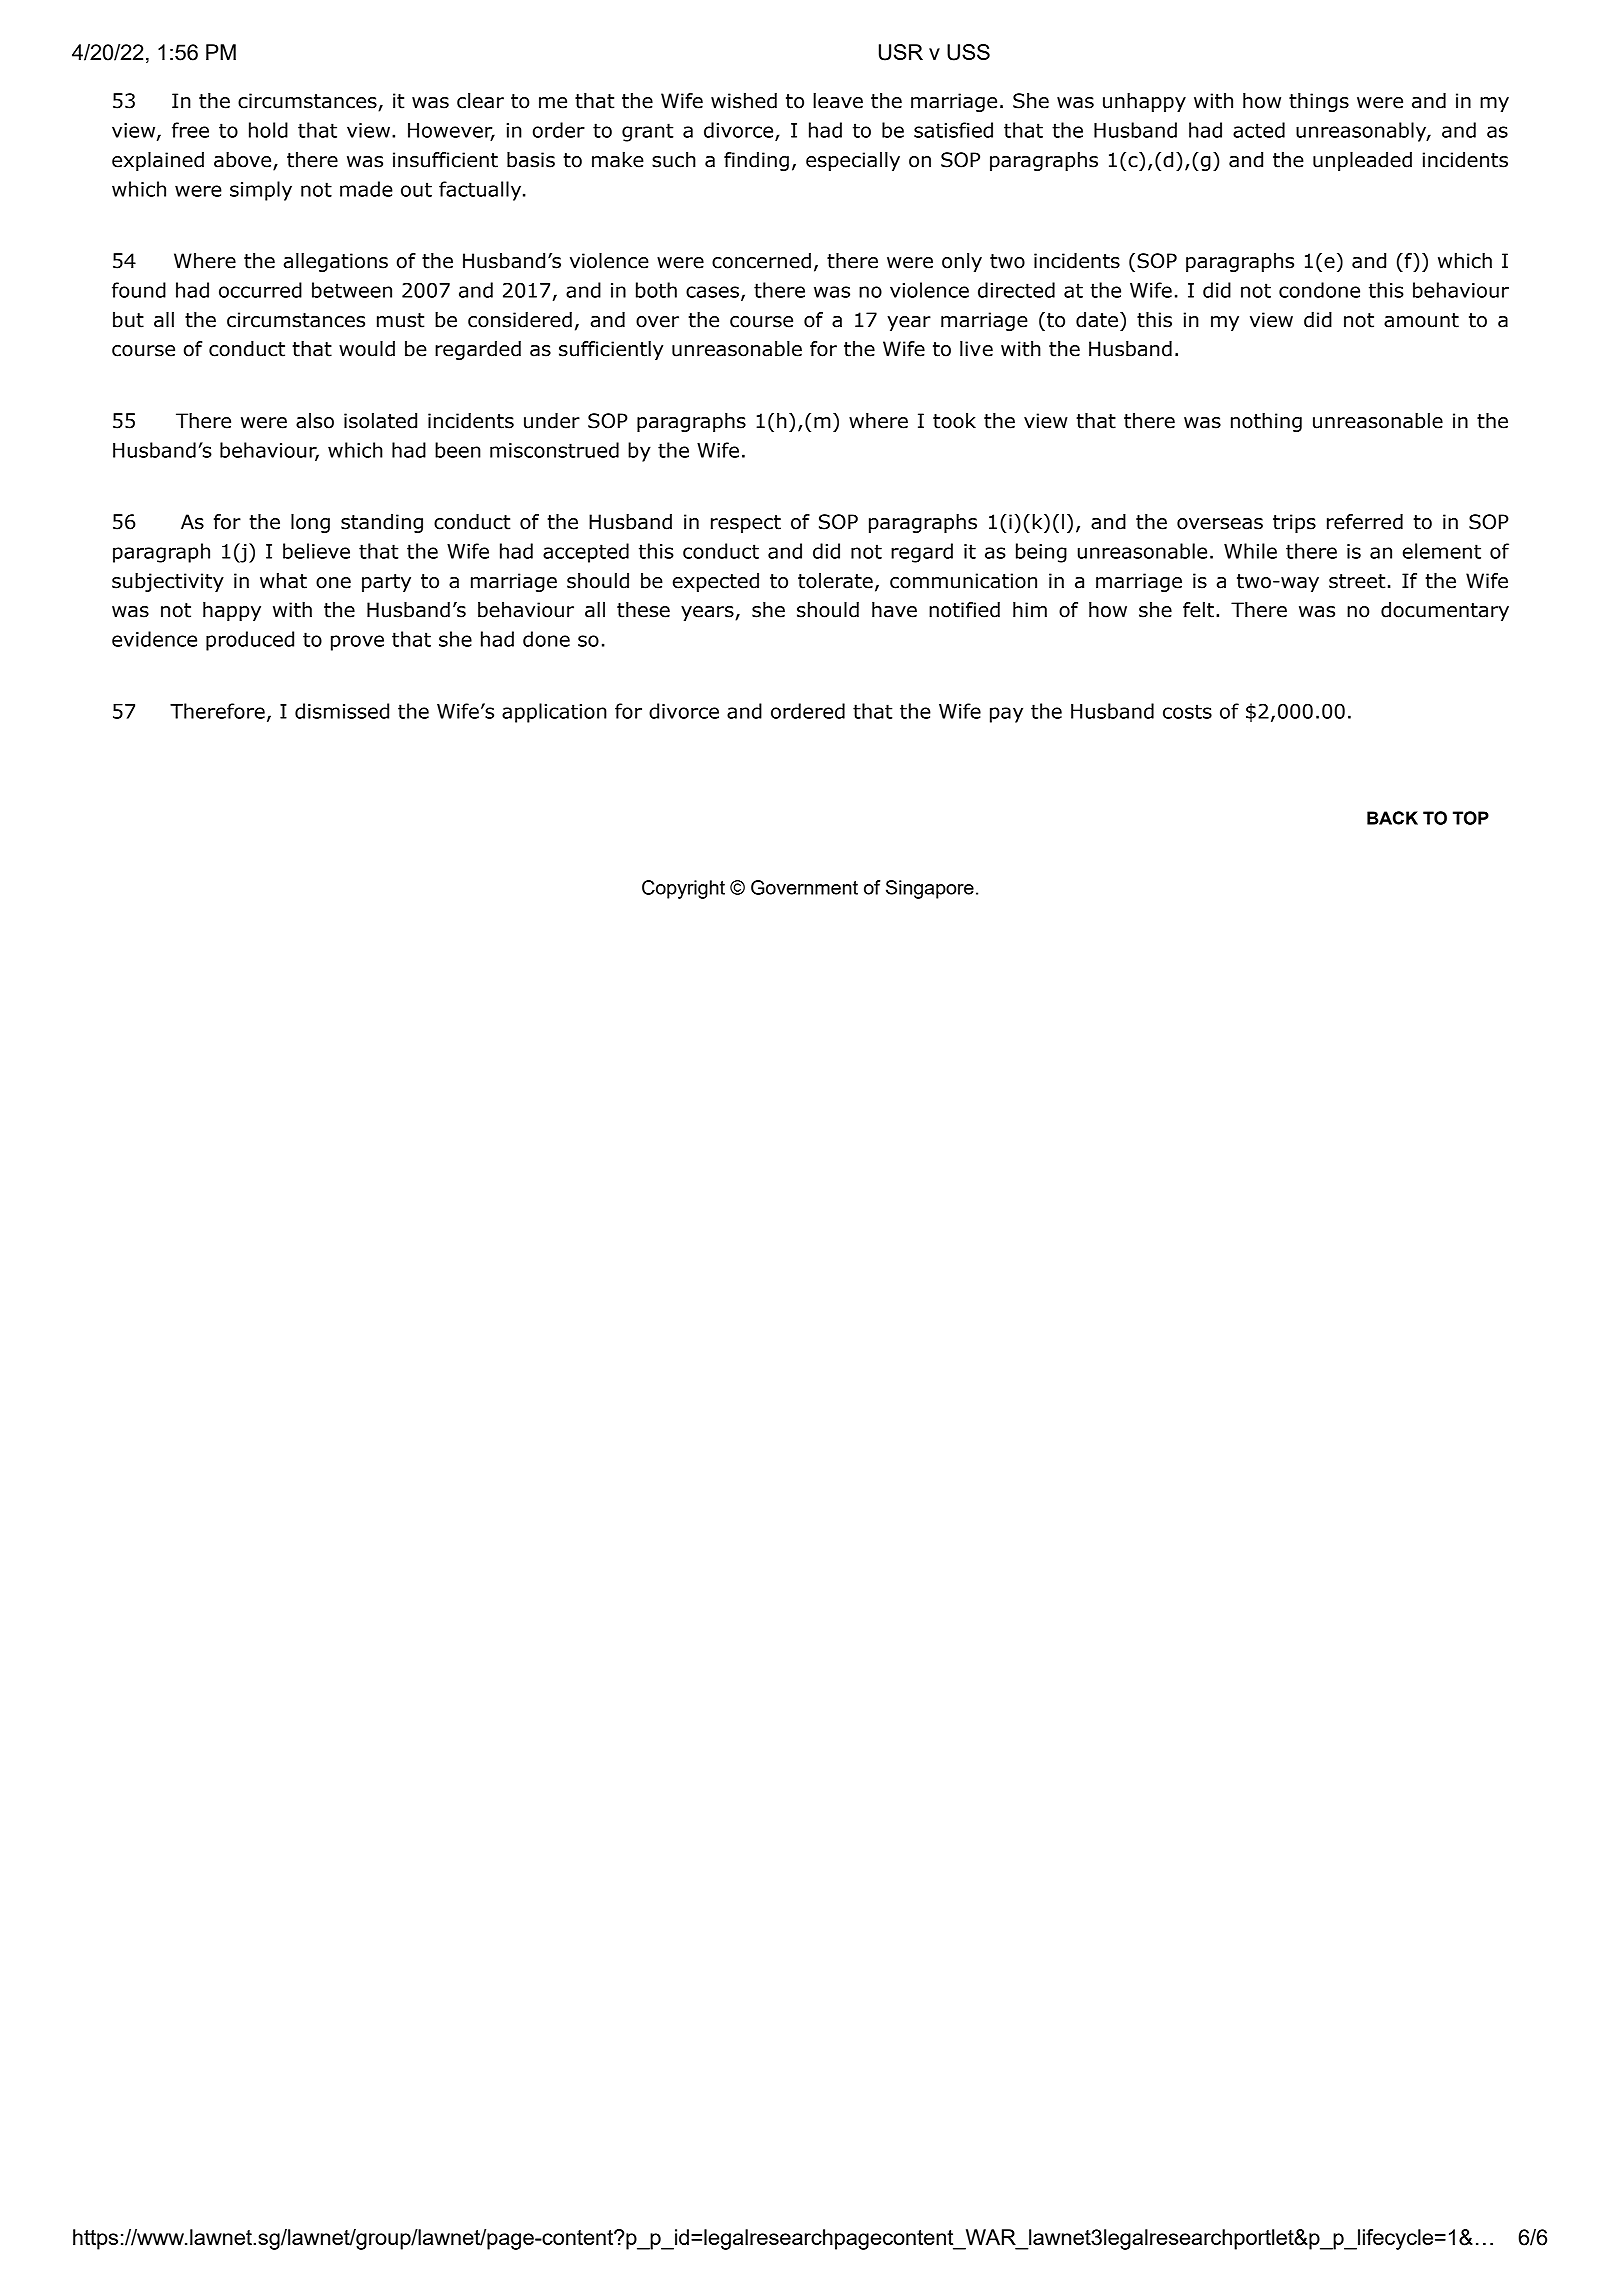  I want to click on Singapore, so click(930, 889).
